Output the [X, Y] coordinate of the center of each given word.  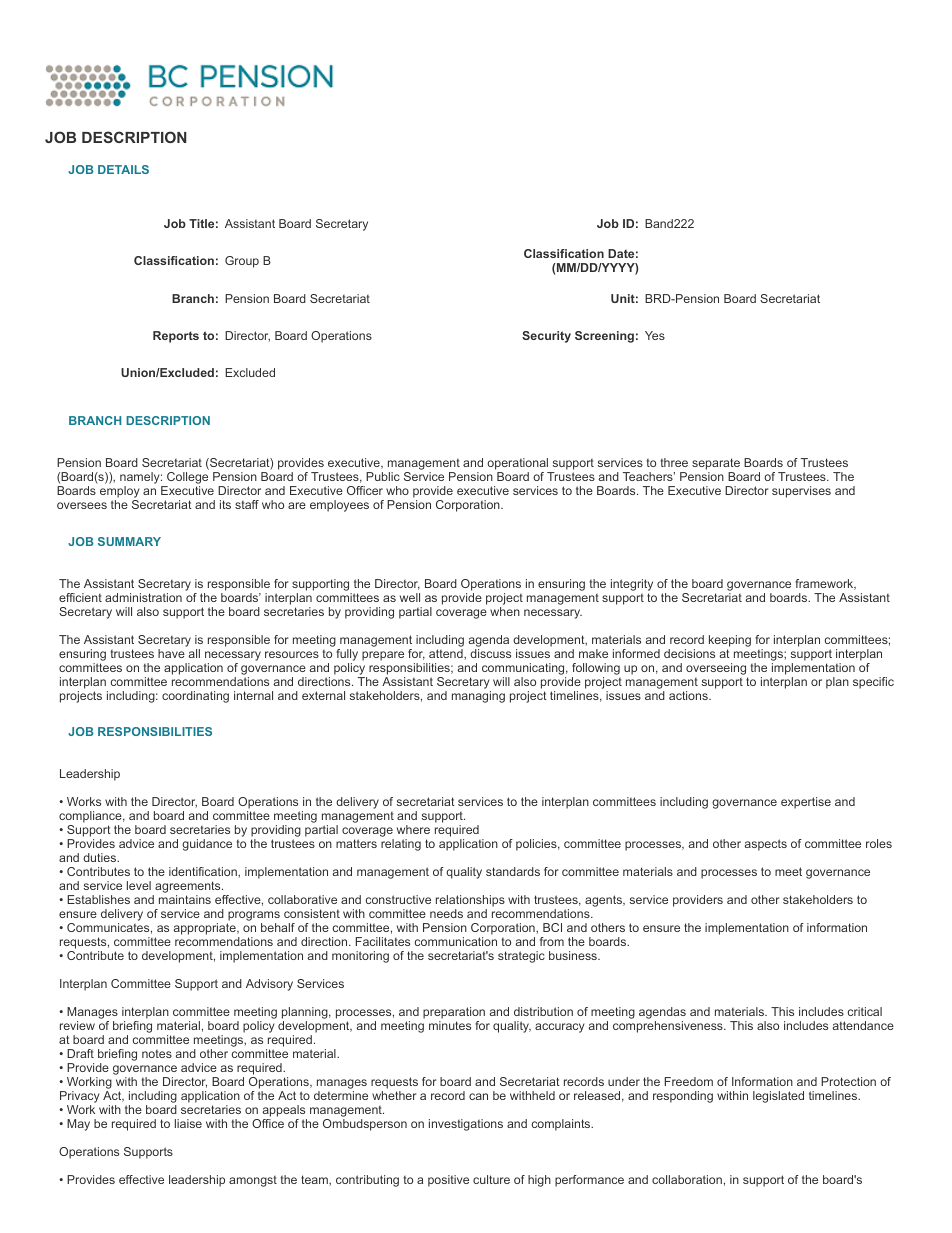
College [186, 479]
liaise [188, 1123]
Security [546, 337]
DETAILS [123, 169]
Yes [655, 335]
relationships [470, 901]
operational [519, 465]
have [171, 653]
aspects [765, 845]
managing [478, 697]
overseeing [716, 669]
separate [716, 465]
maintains [185, 899]
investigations [466, 1125]
